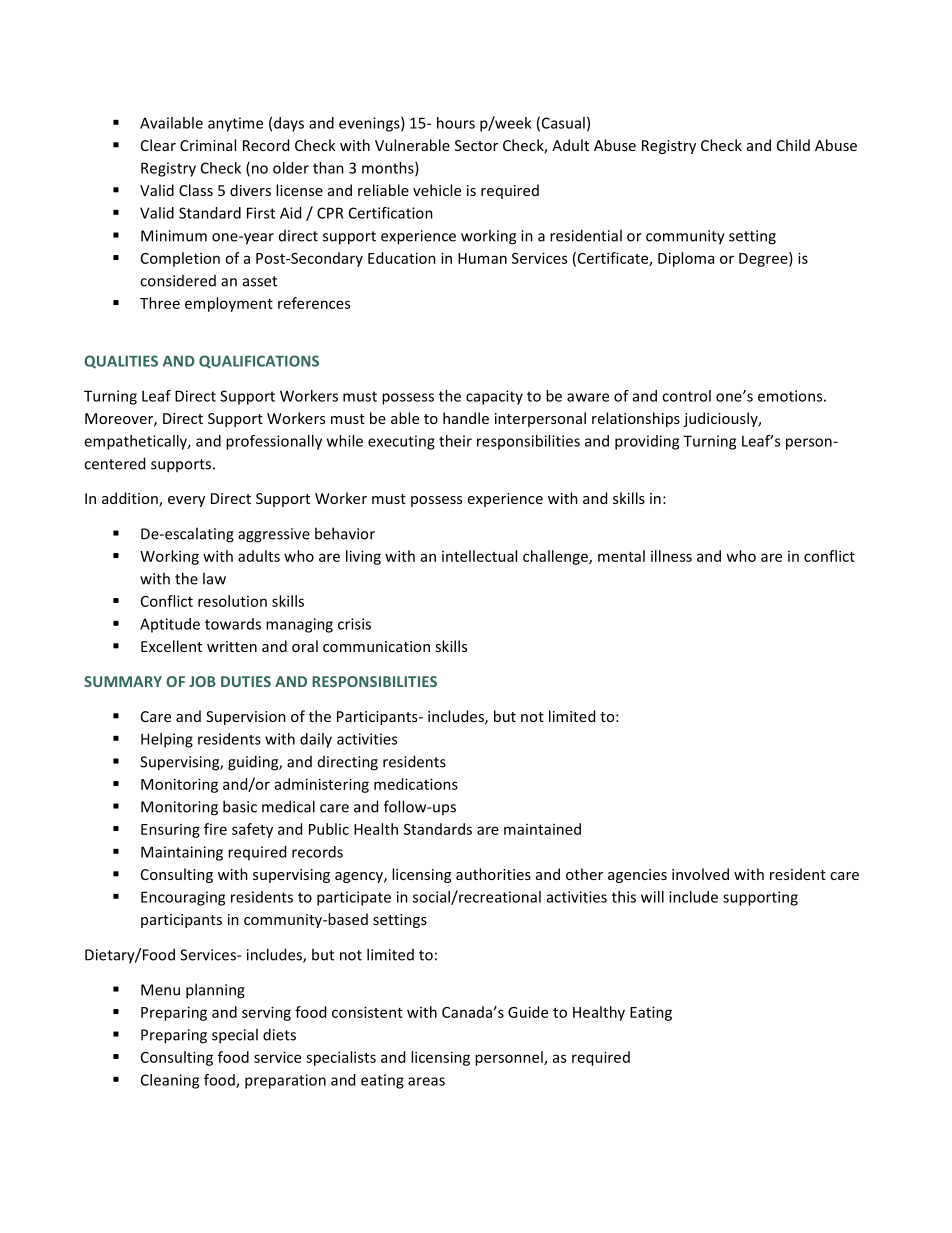 The image size is (952, 1233). I want to click on resolution, so click(232, 601).
